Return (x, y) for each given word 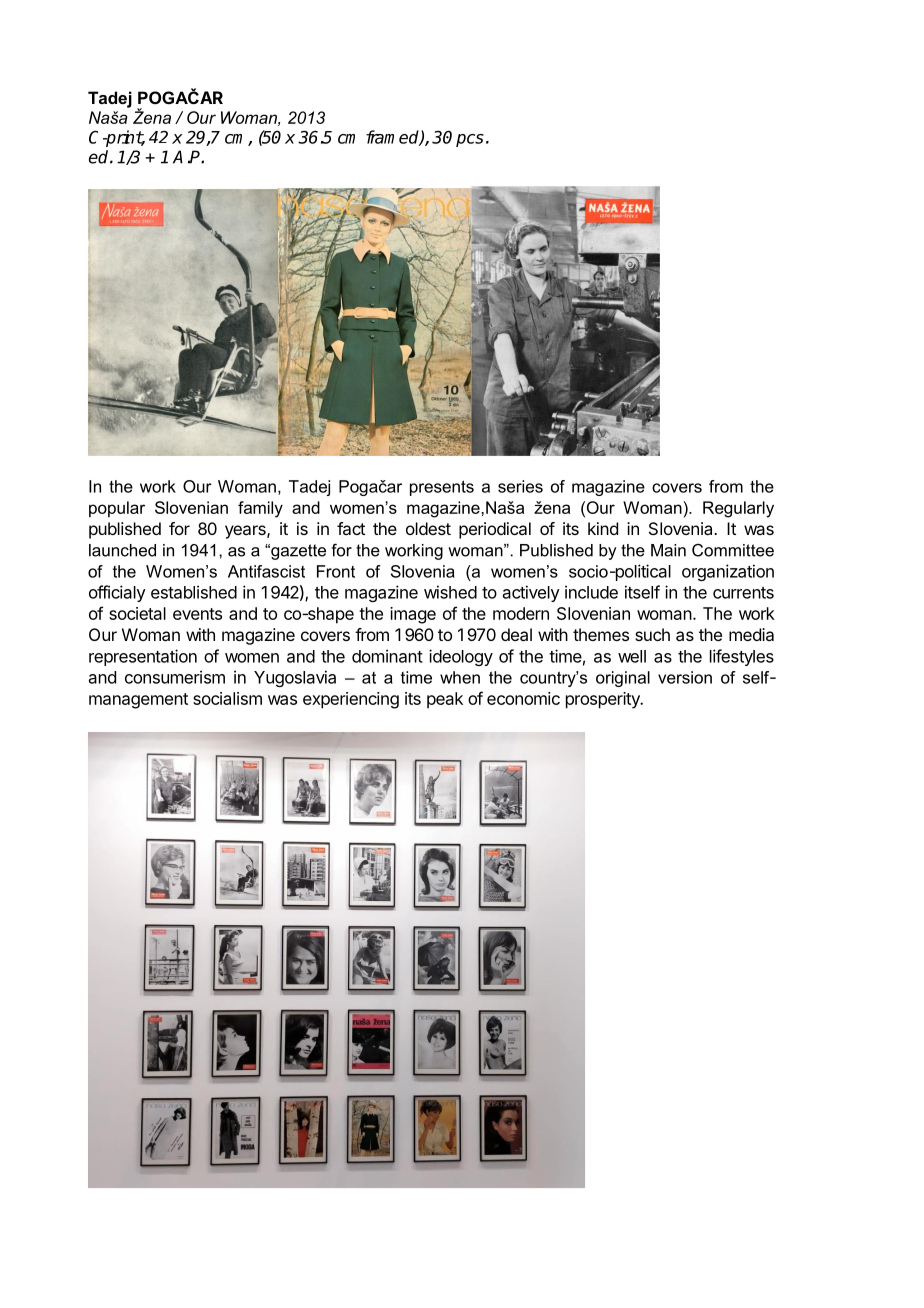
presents (442, 488)
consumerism (175, 677)
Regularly (738, 509)
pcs (470, 140)
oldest (428, 528)
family (260, 509)
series (520, 486)
